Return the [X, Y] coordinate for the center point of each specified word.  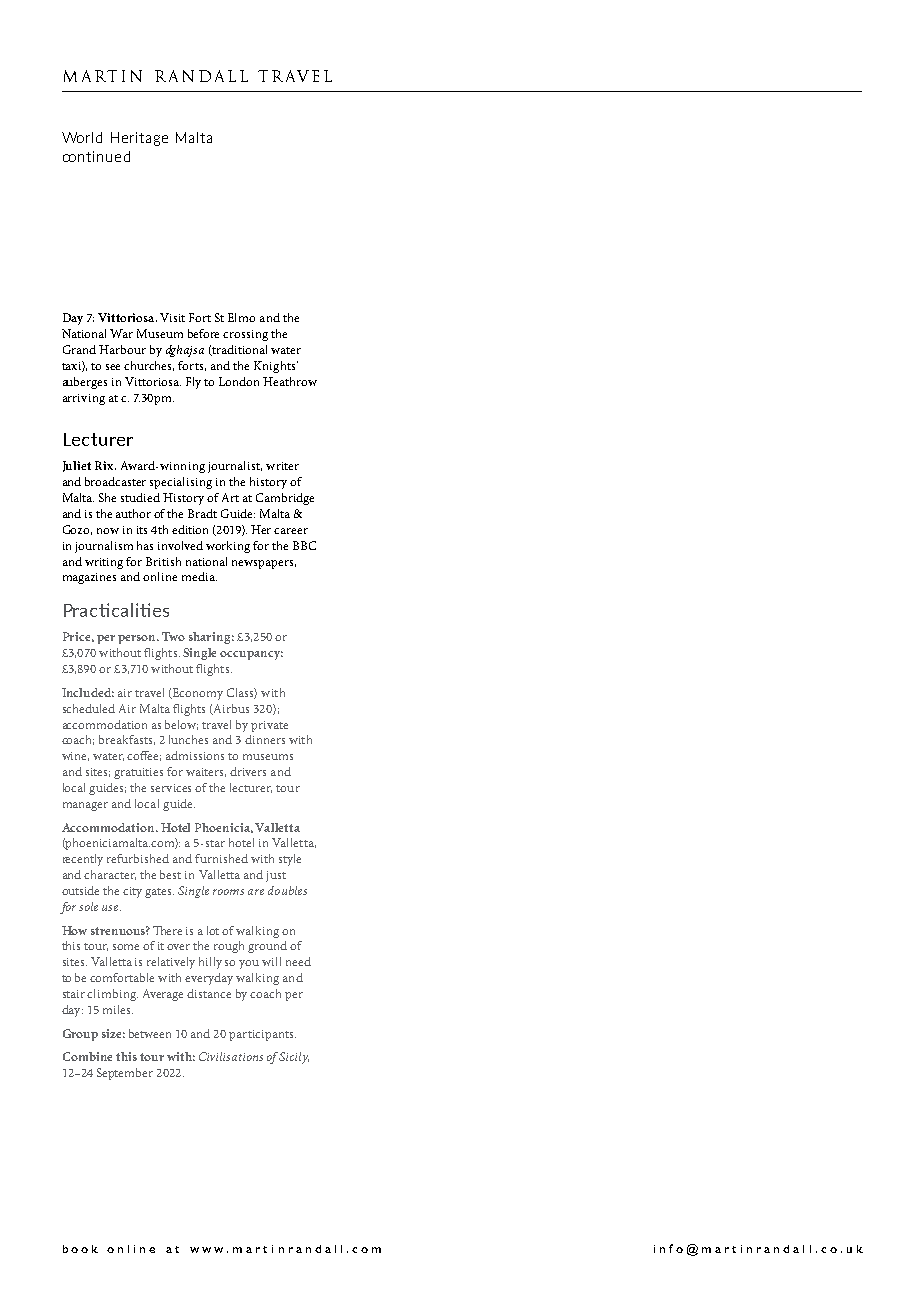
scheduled [89, 708]
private [269, 726]
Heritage [139, 139]
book [80, 1249]
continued [96, 156]
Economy [197, 694]
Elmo [241, 317]
